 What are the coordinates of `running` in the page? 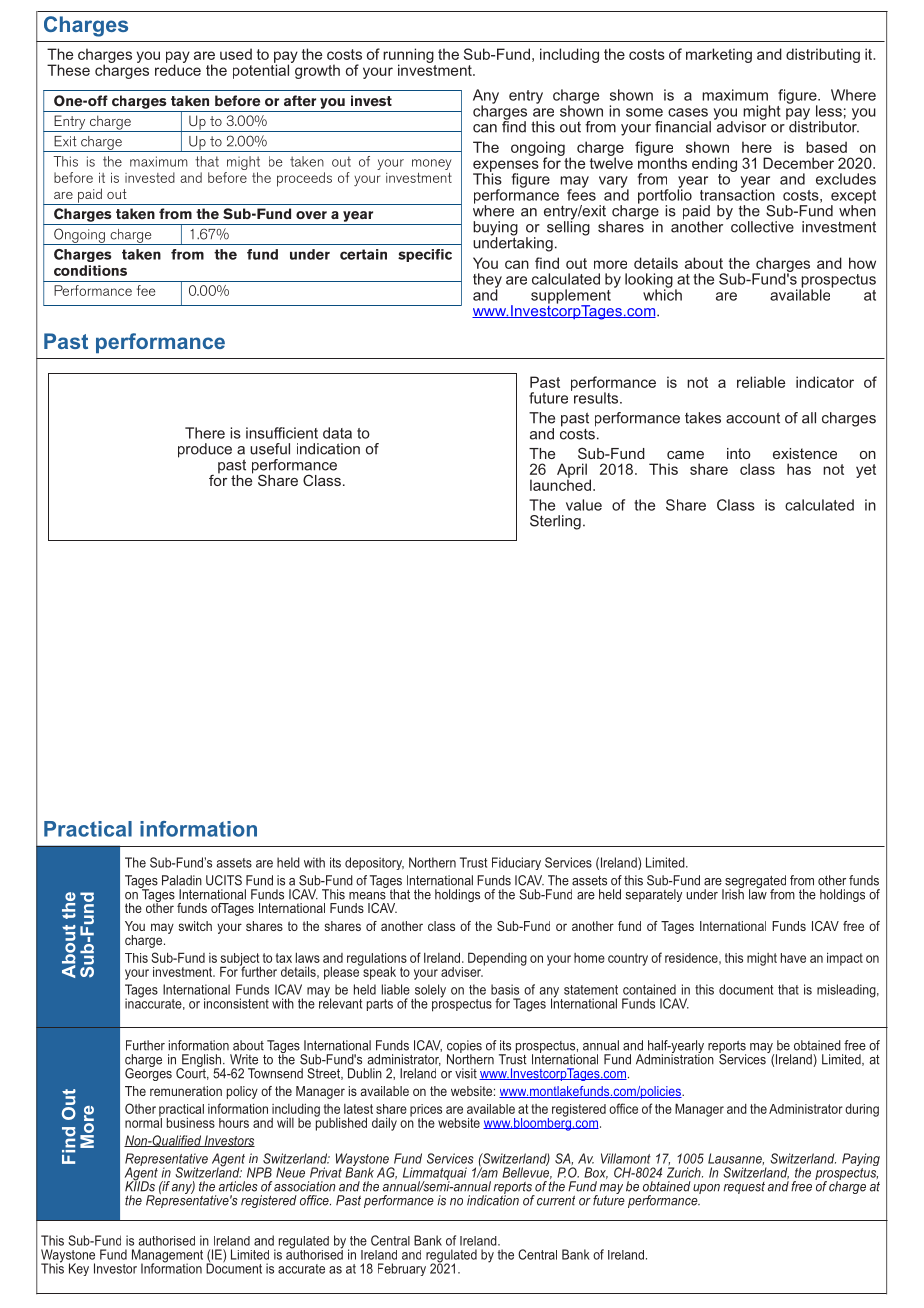 It's located at (409, 57).
